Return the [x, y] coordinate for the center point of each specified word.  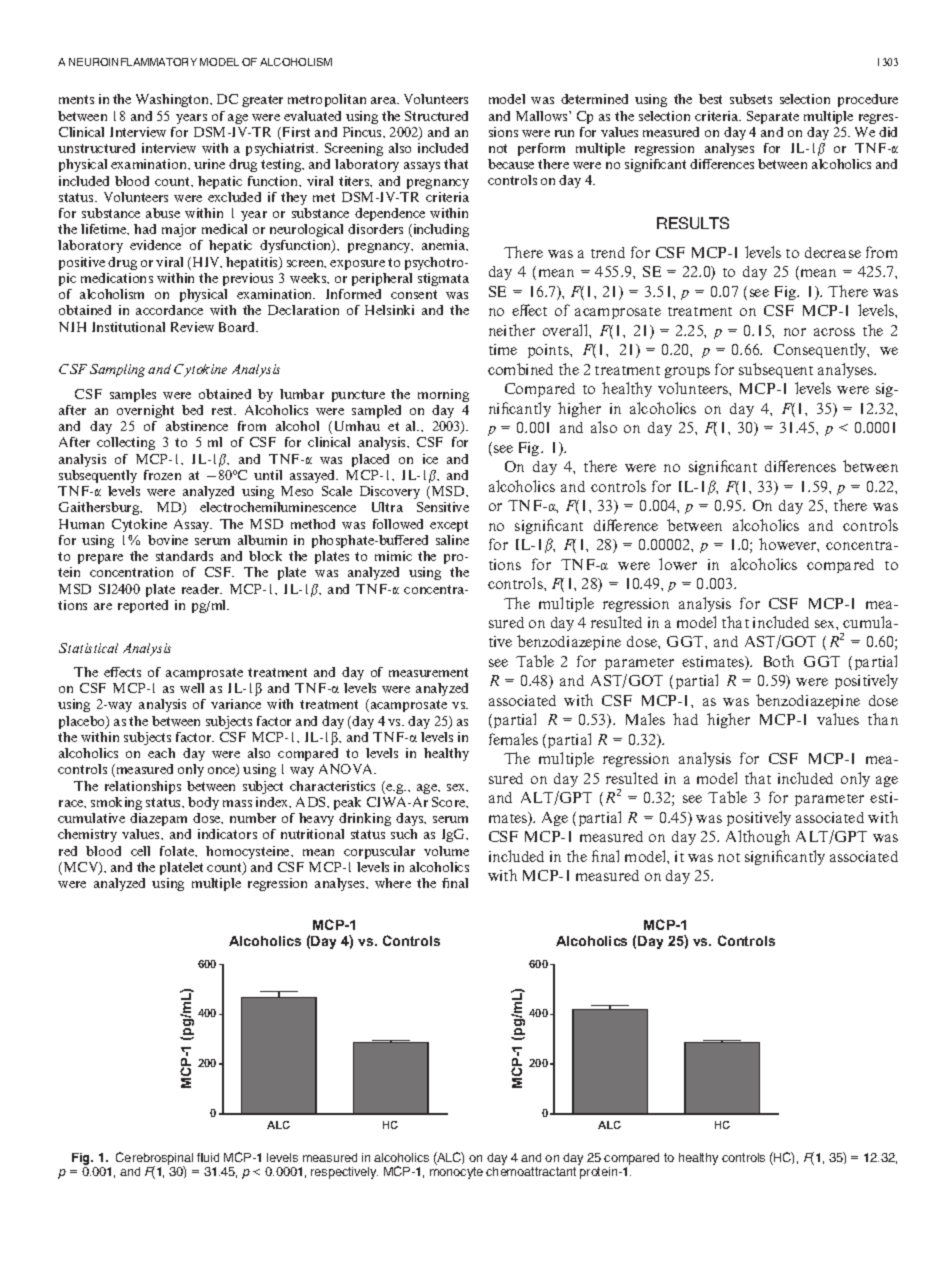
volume [446, 851]
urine [209, 164]
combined [520, 369]
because [511, 164]
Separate [773, 117]
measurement [428, 672]
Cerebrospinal [154, 1159]
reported [143, 606]
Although [758, 837]
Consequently [821, 350]
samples [133, 395]
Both [779, 661]
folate [178, 851]
